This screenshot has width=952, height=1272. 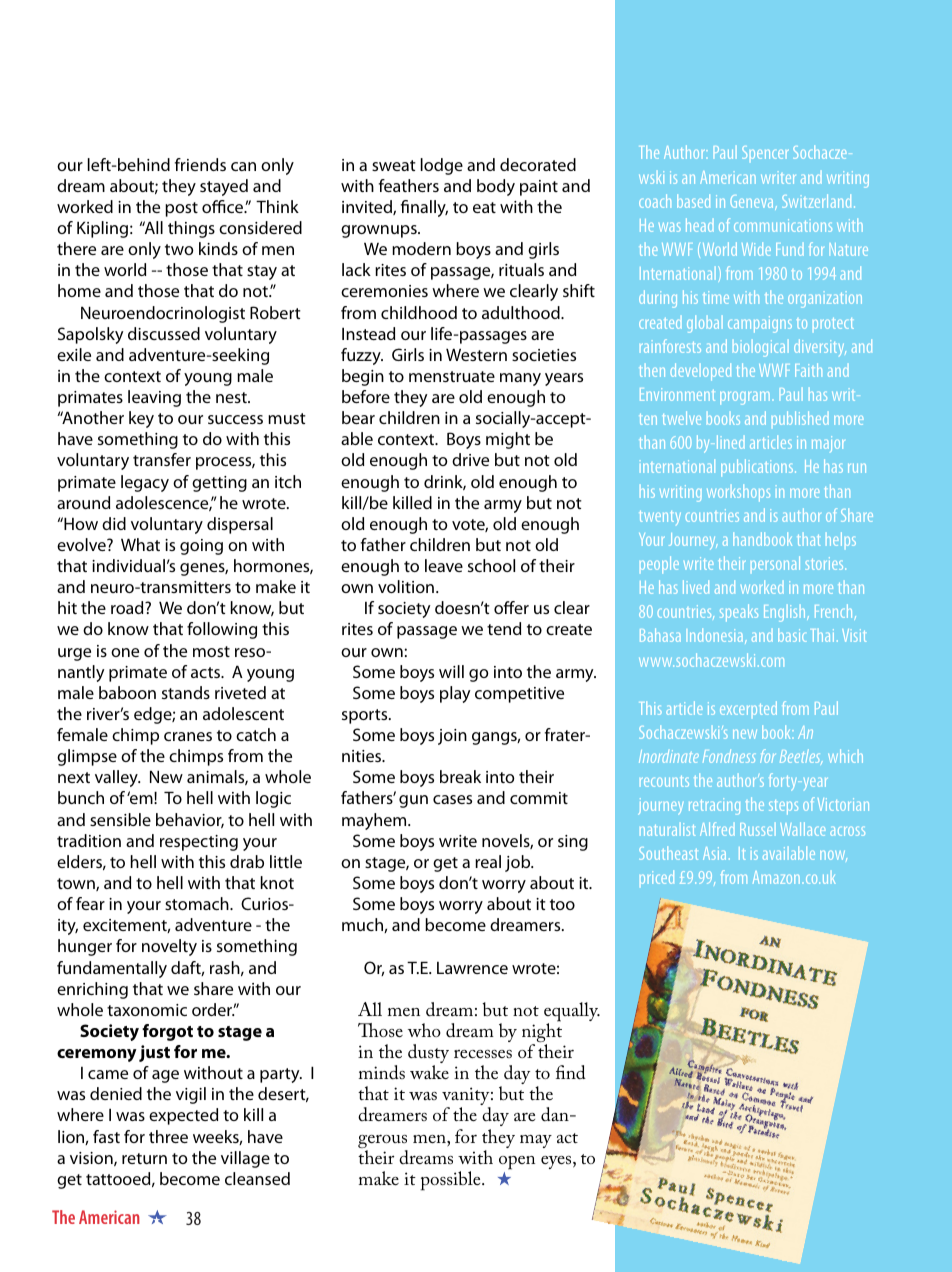 What do you see at coordinates (451, 671) in the screenshot?
I see `will` at bounding box center [451, 671].
